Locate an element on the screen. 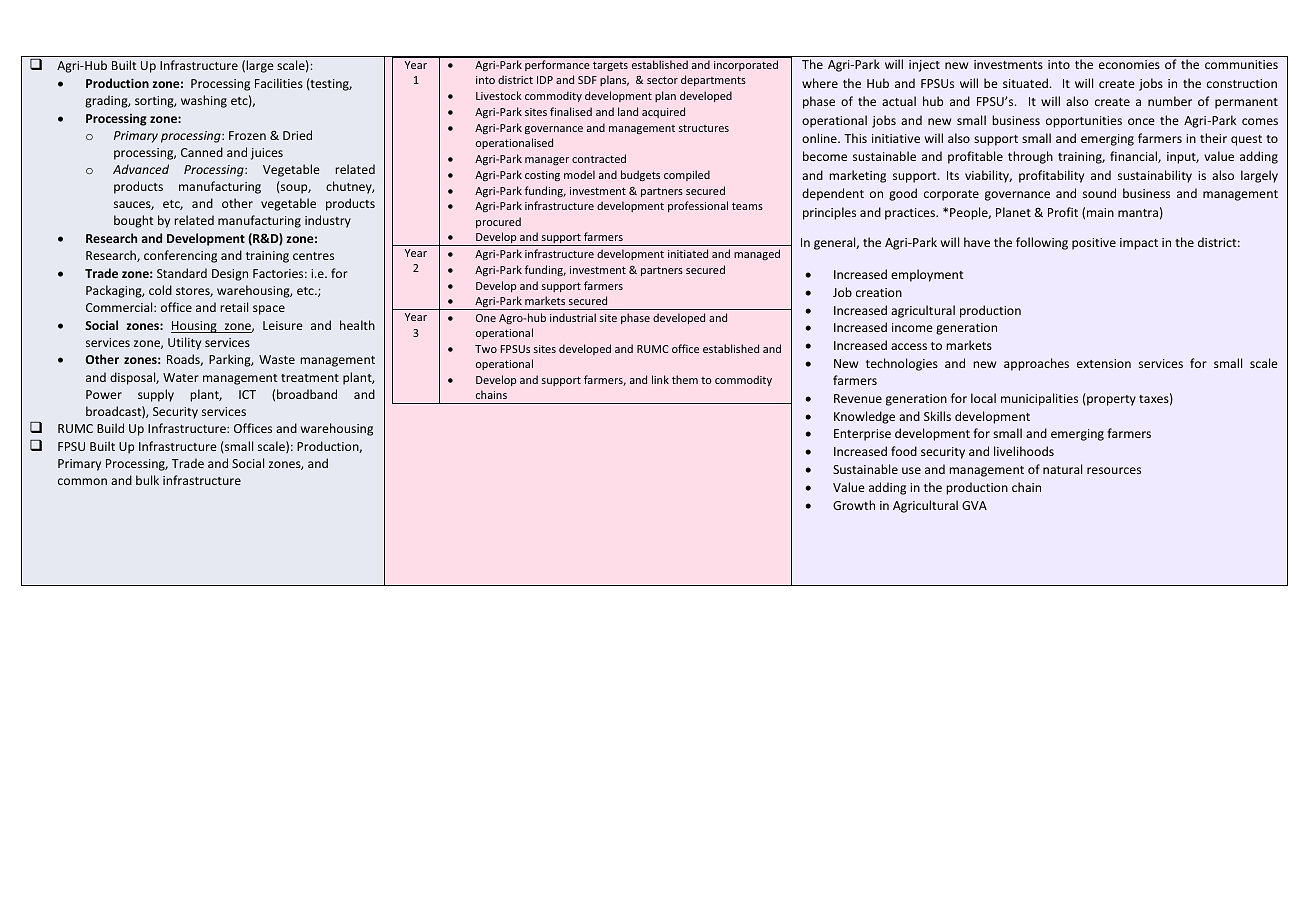  Advanced is located at coordinates (141, 169).
